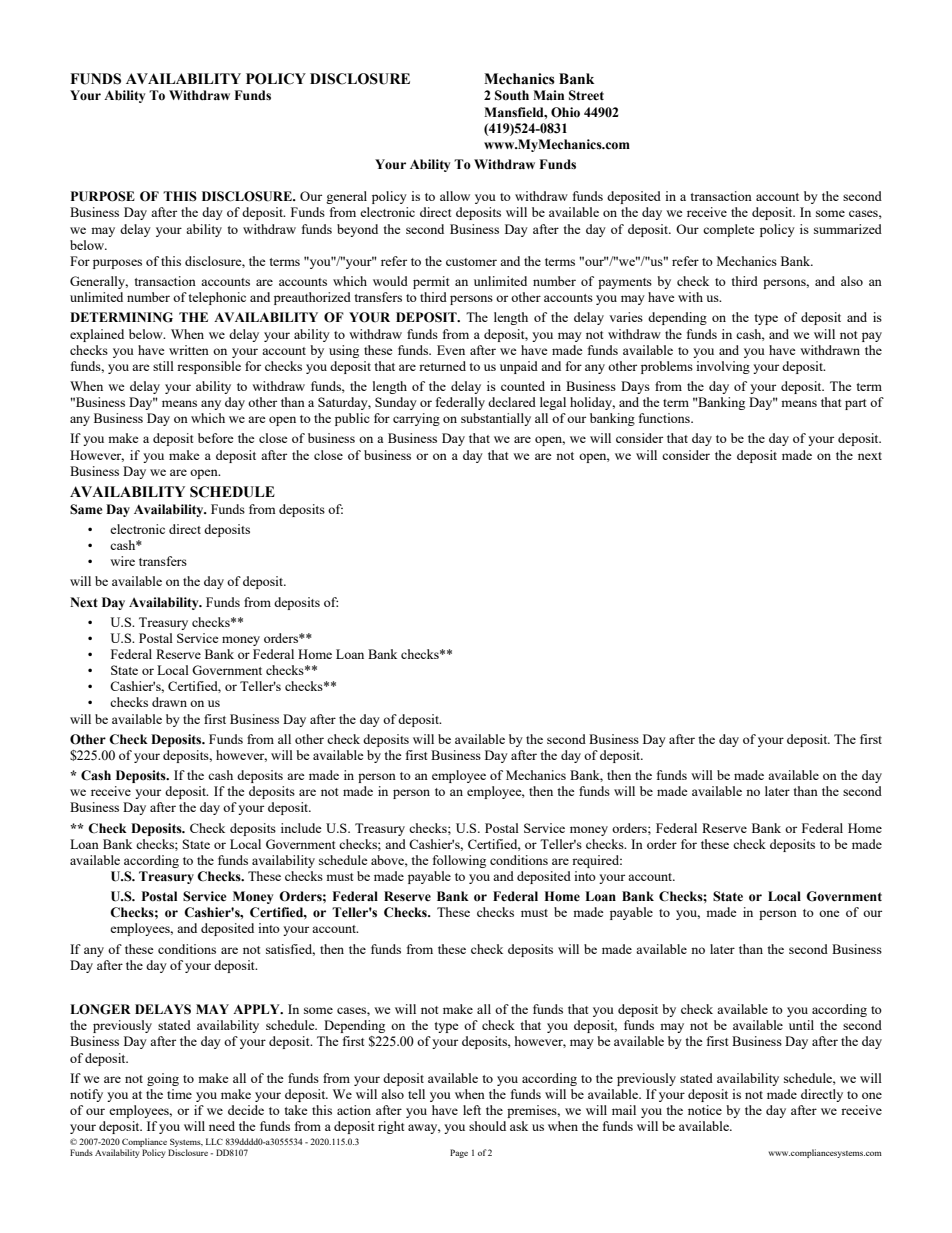 The image size is (952, 1233). I want to click on time, so click(179, 1094).
